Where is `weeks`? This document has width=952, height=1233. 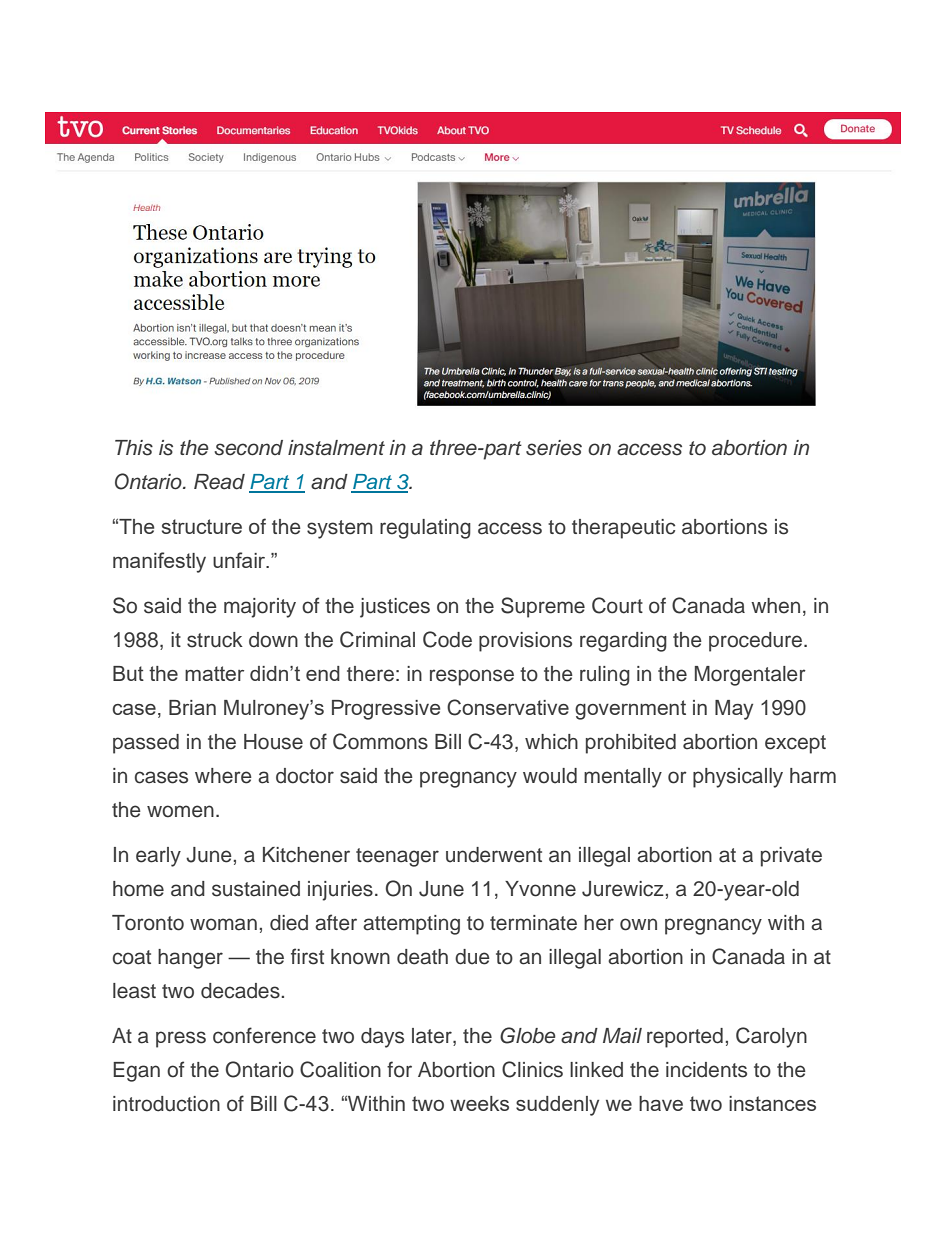
weeks is located at coordinates (479, 1103).
